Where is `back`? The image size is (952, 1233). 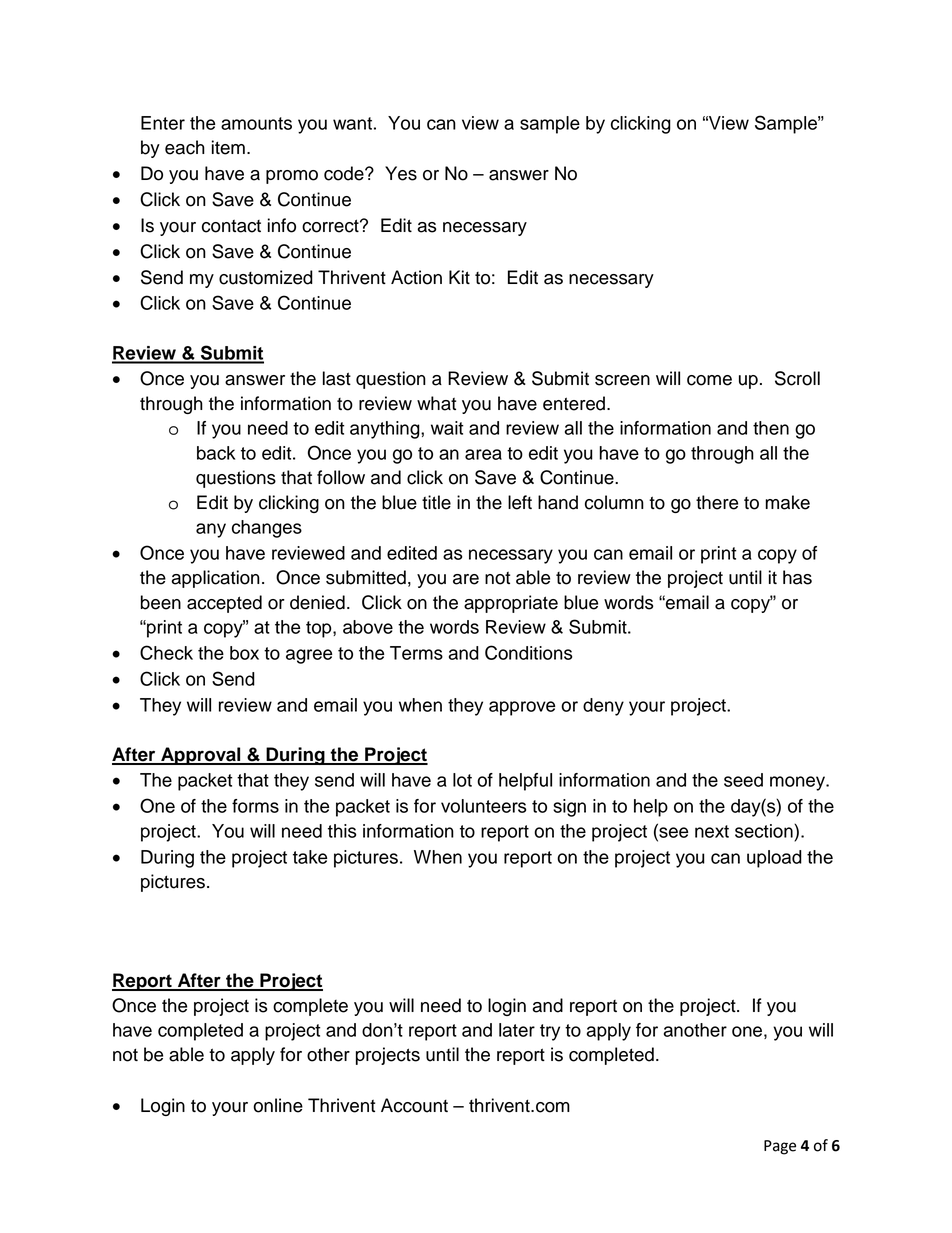 back is located at coordinates (216, 453).
